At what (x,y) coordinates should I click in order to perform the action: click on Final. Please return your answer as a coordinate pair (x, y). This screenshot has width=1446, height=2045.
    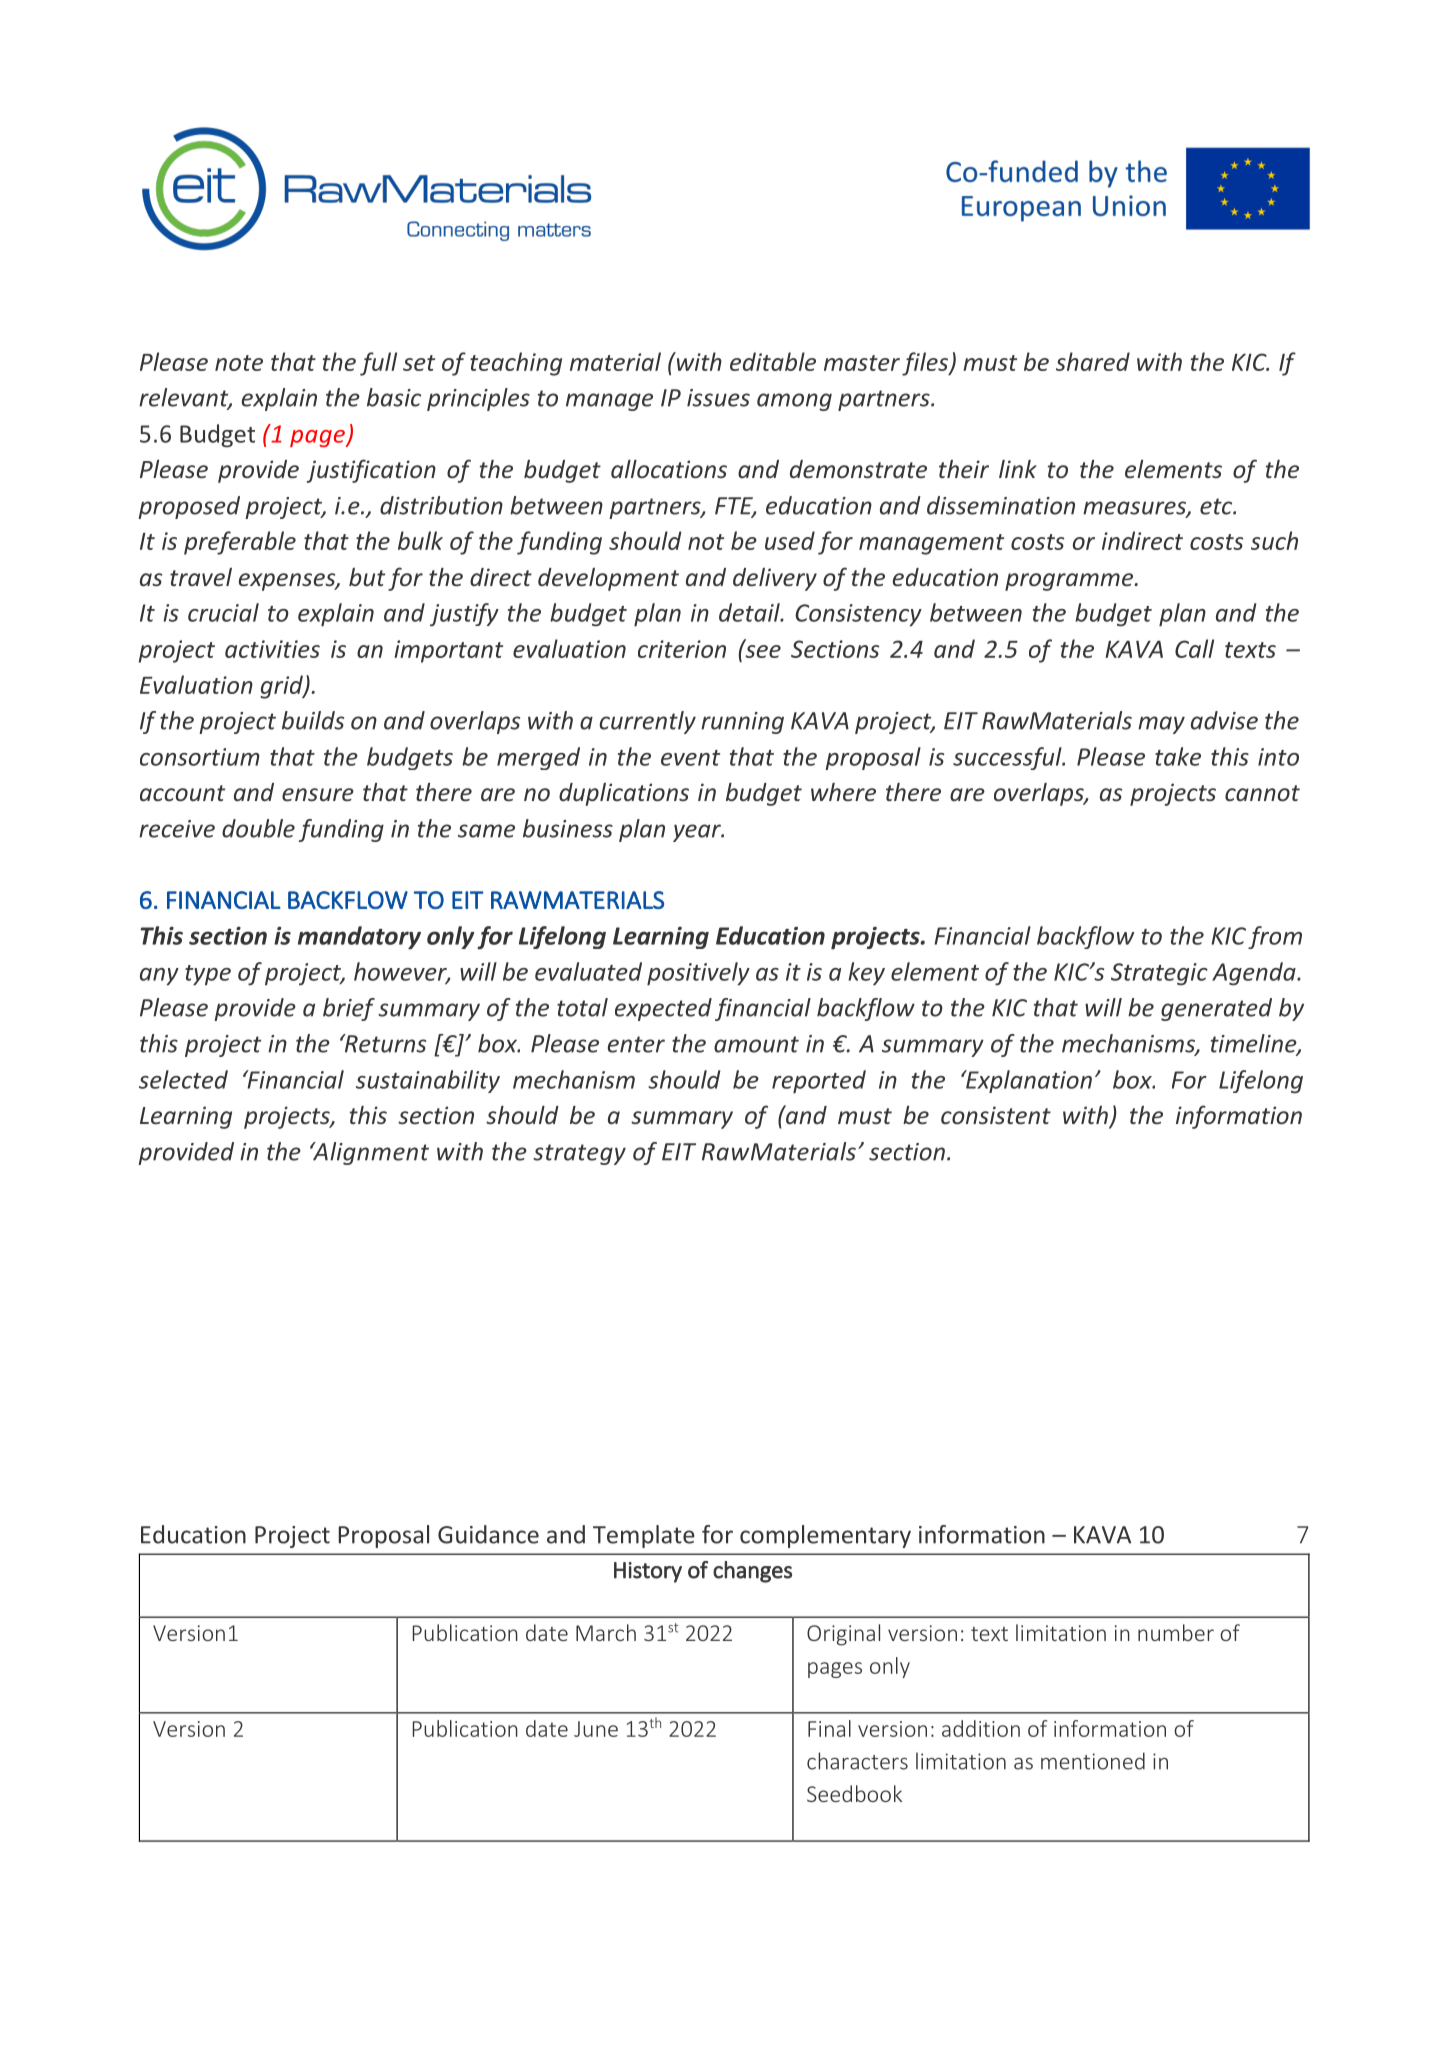
    Looking at the image, I should click on (829, 1728).
